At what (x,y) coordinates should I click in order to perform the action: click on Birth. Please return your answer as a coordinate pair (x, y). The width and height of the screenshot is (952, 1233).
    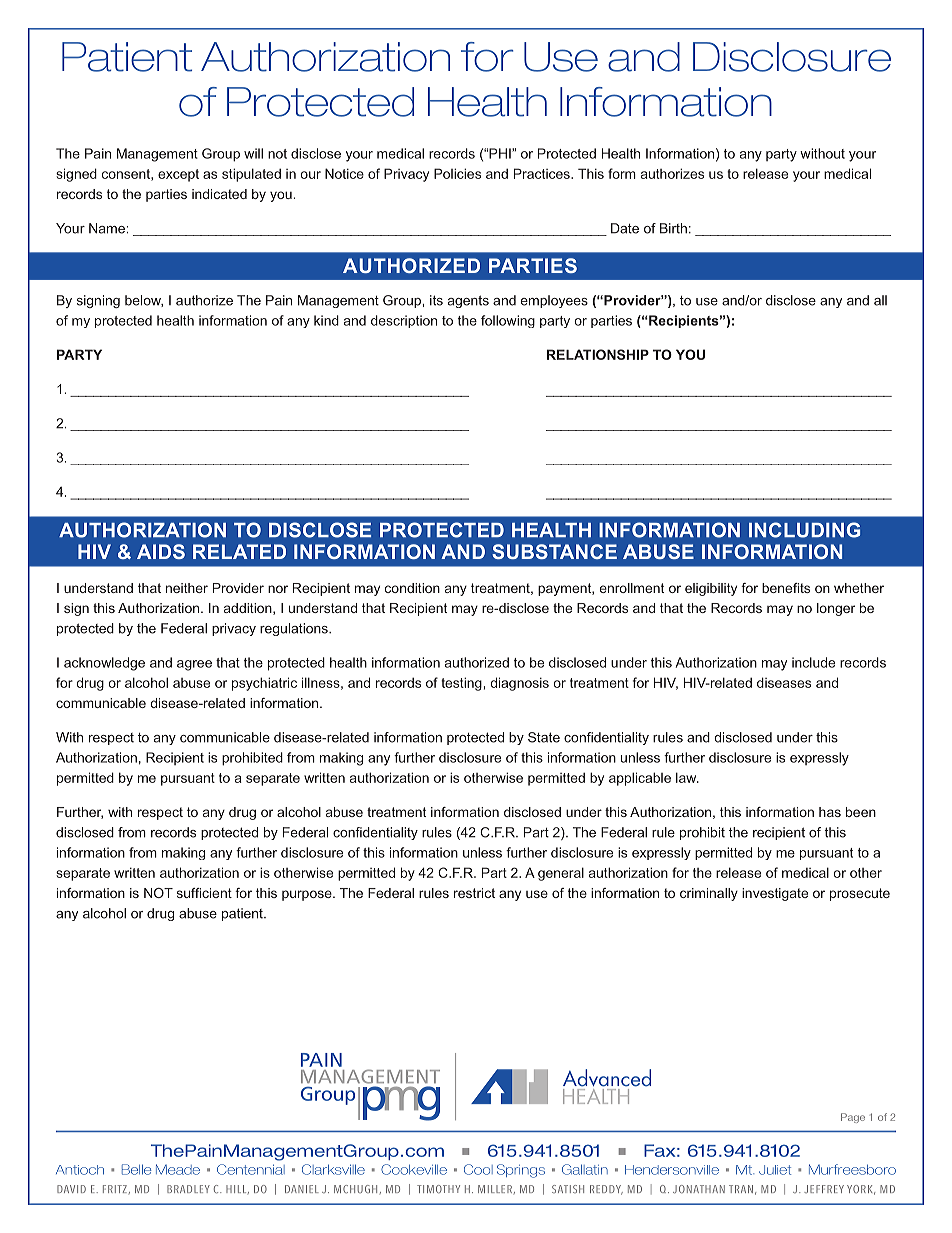
    Looking at the image, I should click on (673, 228).
